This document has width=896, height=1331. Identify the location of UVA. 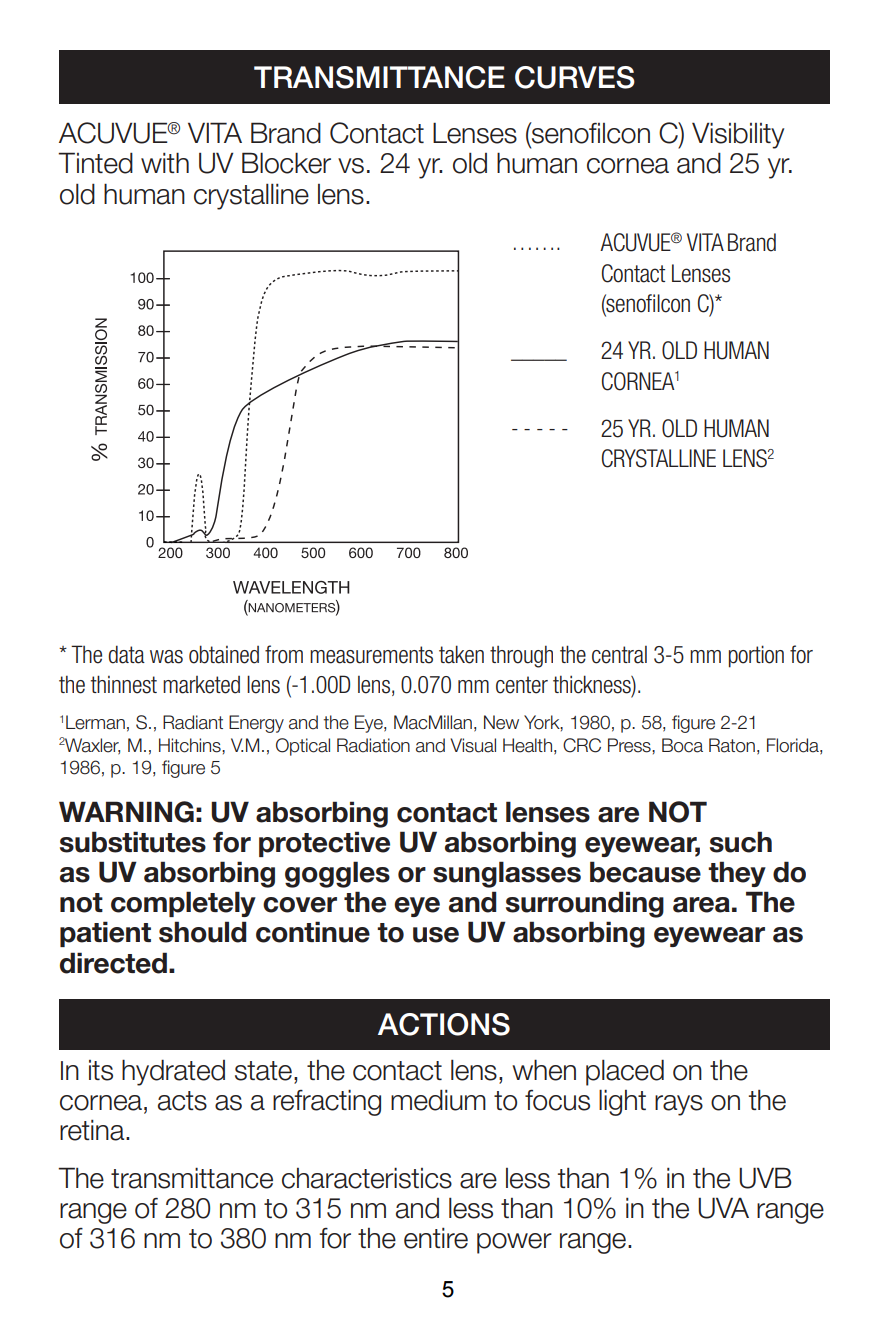
(723, 1208).
